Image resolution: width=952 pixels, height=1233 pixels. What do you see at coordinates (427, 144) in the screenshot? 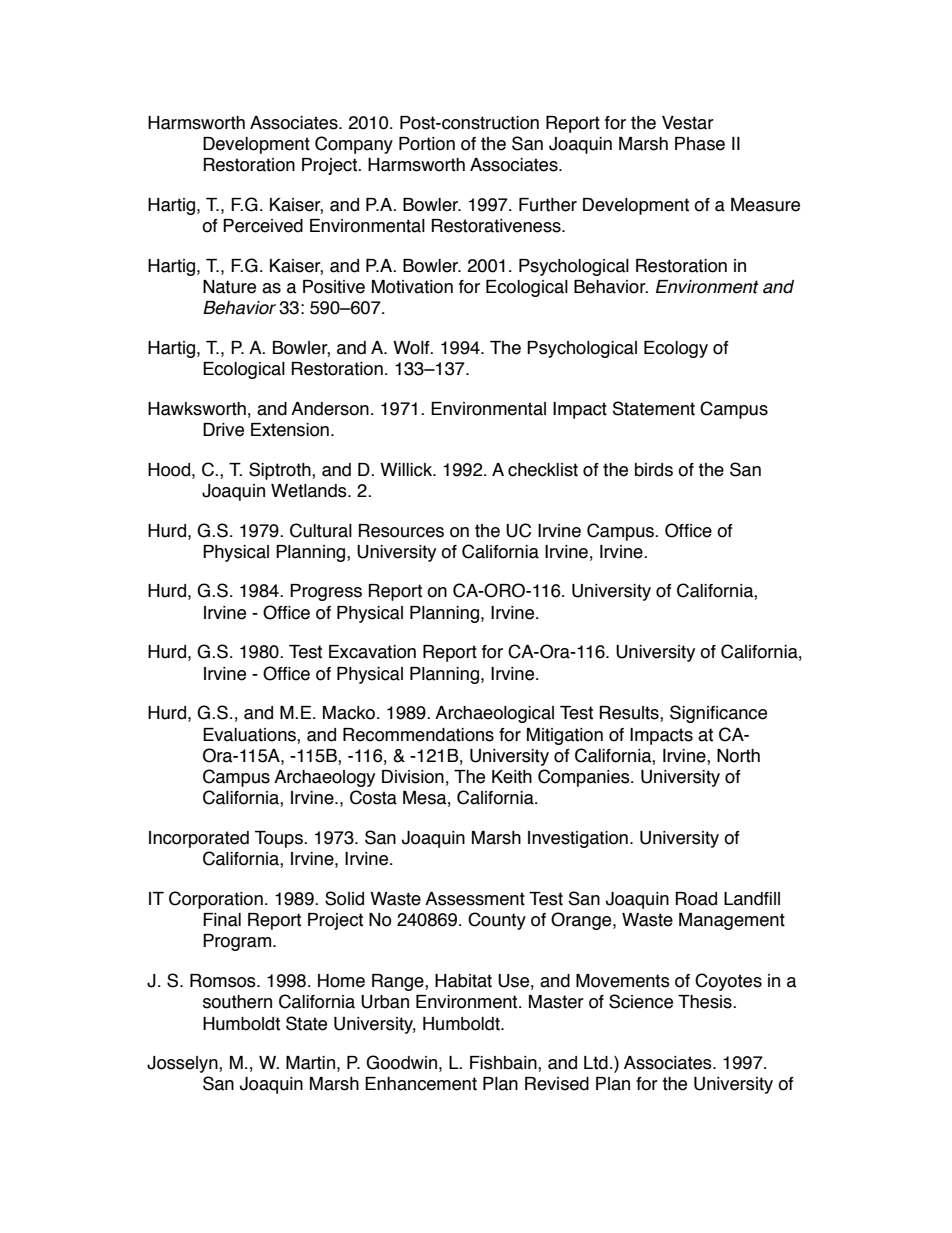
I see `Portion` at bounding box center [427, 144].
